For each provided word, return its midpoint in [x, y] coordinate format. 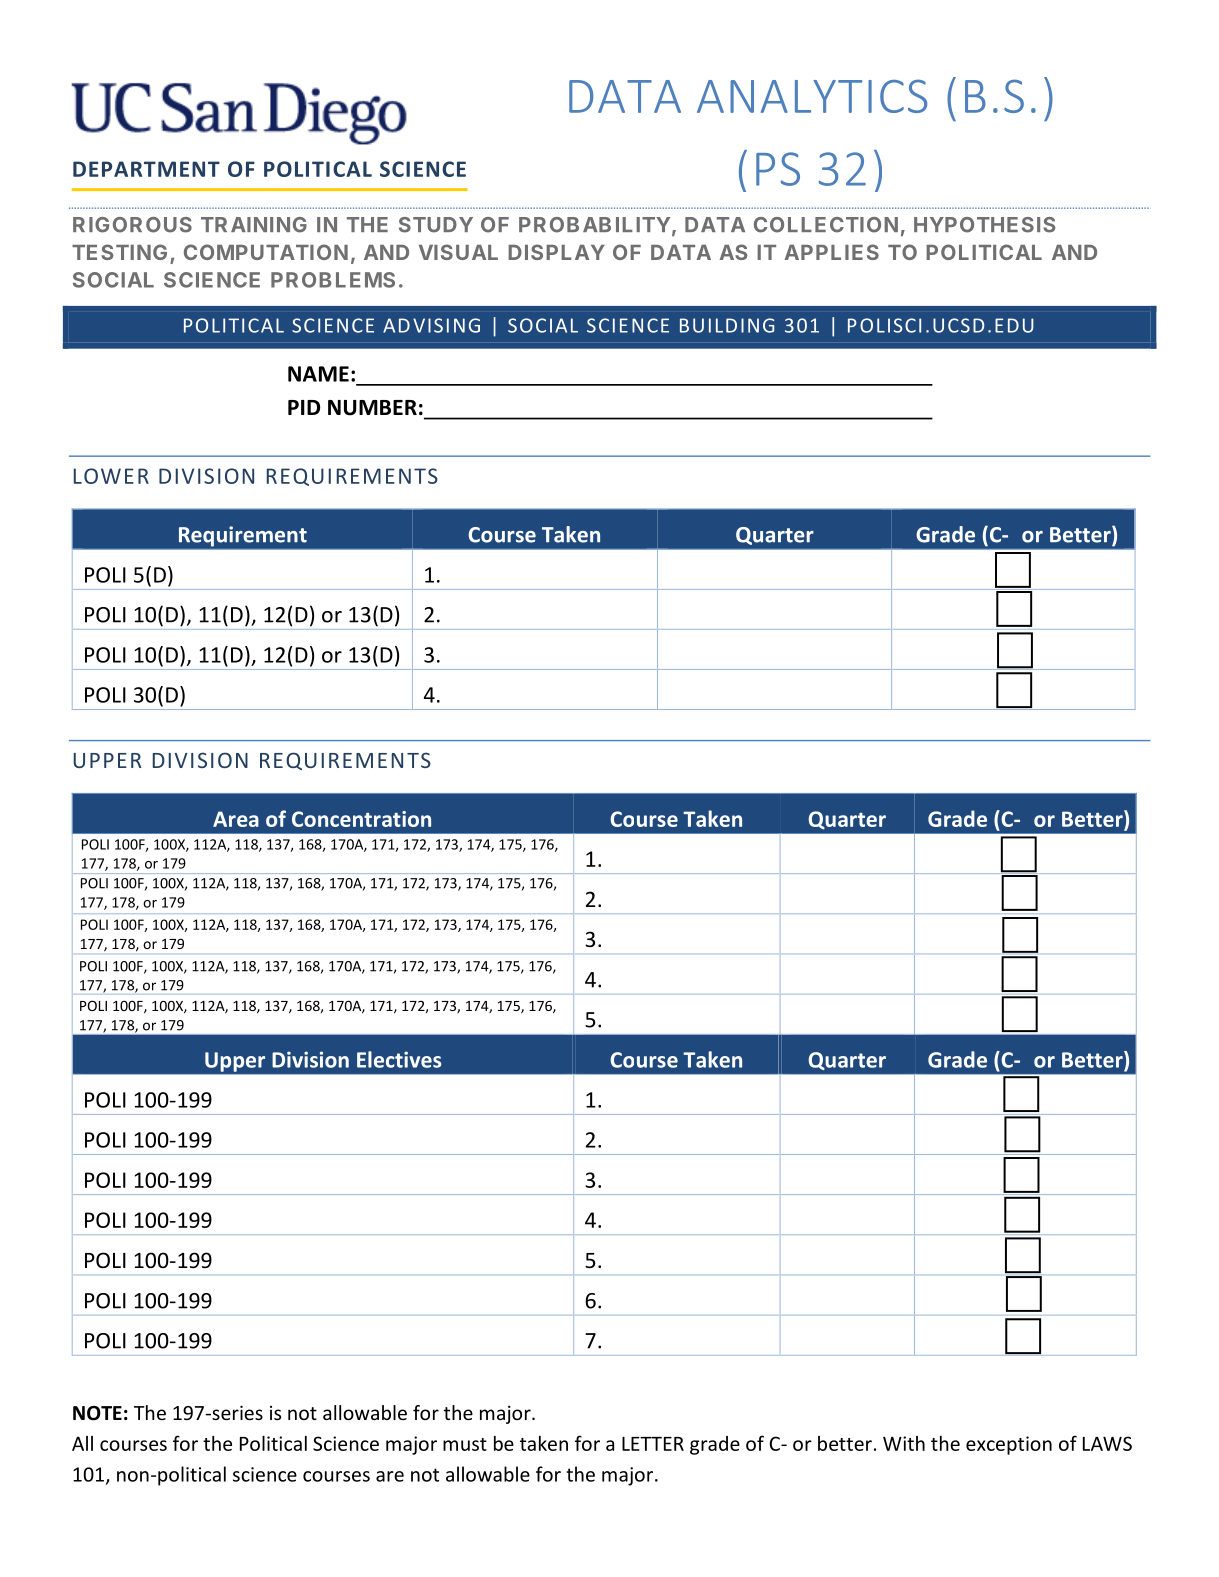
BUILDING [727, 325]
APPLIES [832, 252]
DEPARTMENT [146, 169]
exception [1009, 1445]
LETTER [653, 1444]
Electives [399, 1059]
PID [304, 407]
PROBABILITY [594, 225]
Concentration [361, 819]
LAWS [1107, 1443]
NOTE [97, 1413]
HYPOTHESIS [984, 225]
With [904, 1443]
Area [236, 819]
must [465, 1444]
